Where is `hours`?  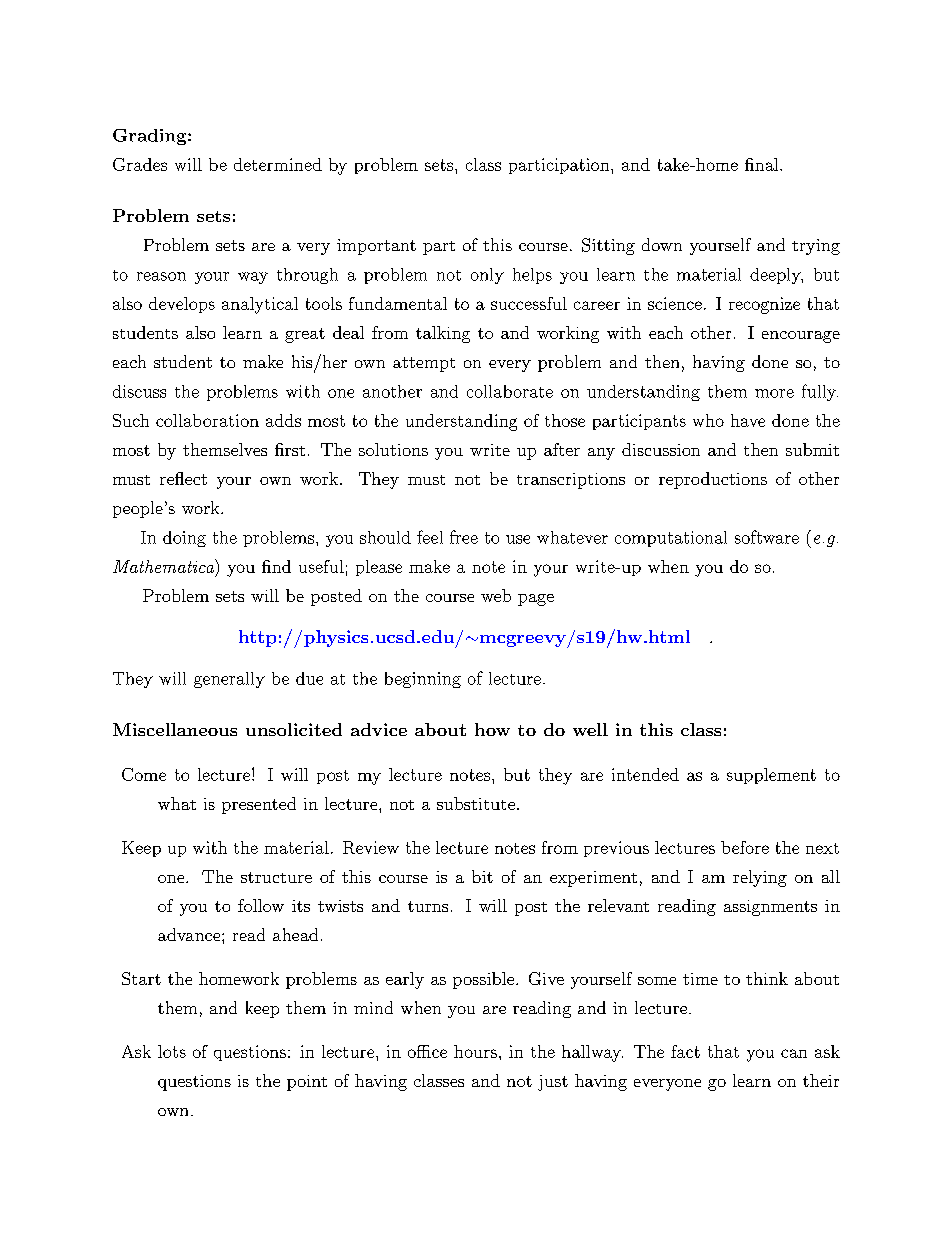 hours is located at coordinates (475, 1051).
